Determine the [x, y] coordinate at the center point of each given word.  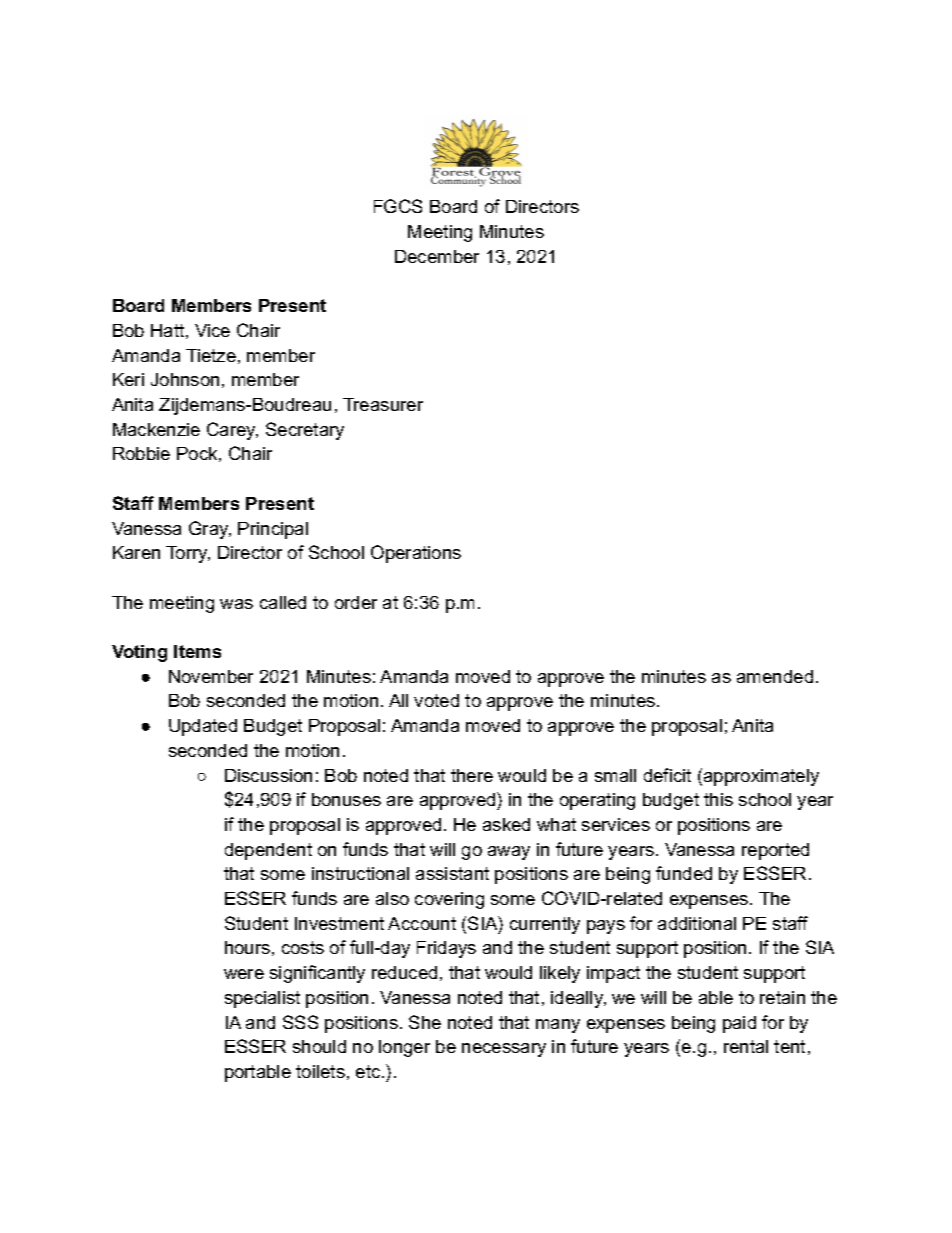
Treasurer [383, 404]
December [437, 256]
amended [775, 676]
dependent [268, 851]
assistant [452, 873]
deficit [667, 775]
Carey [232, 431]
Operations [416, 554]
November [211, 676]
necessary [504, 1050]
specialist [262, 999]
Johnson [185, 379]
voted [436, 700]
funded [684, 873]
